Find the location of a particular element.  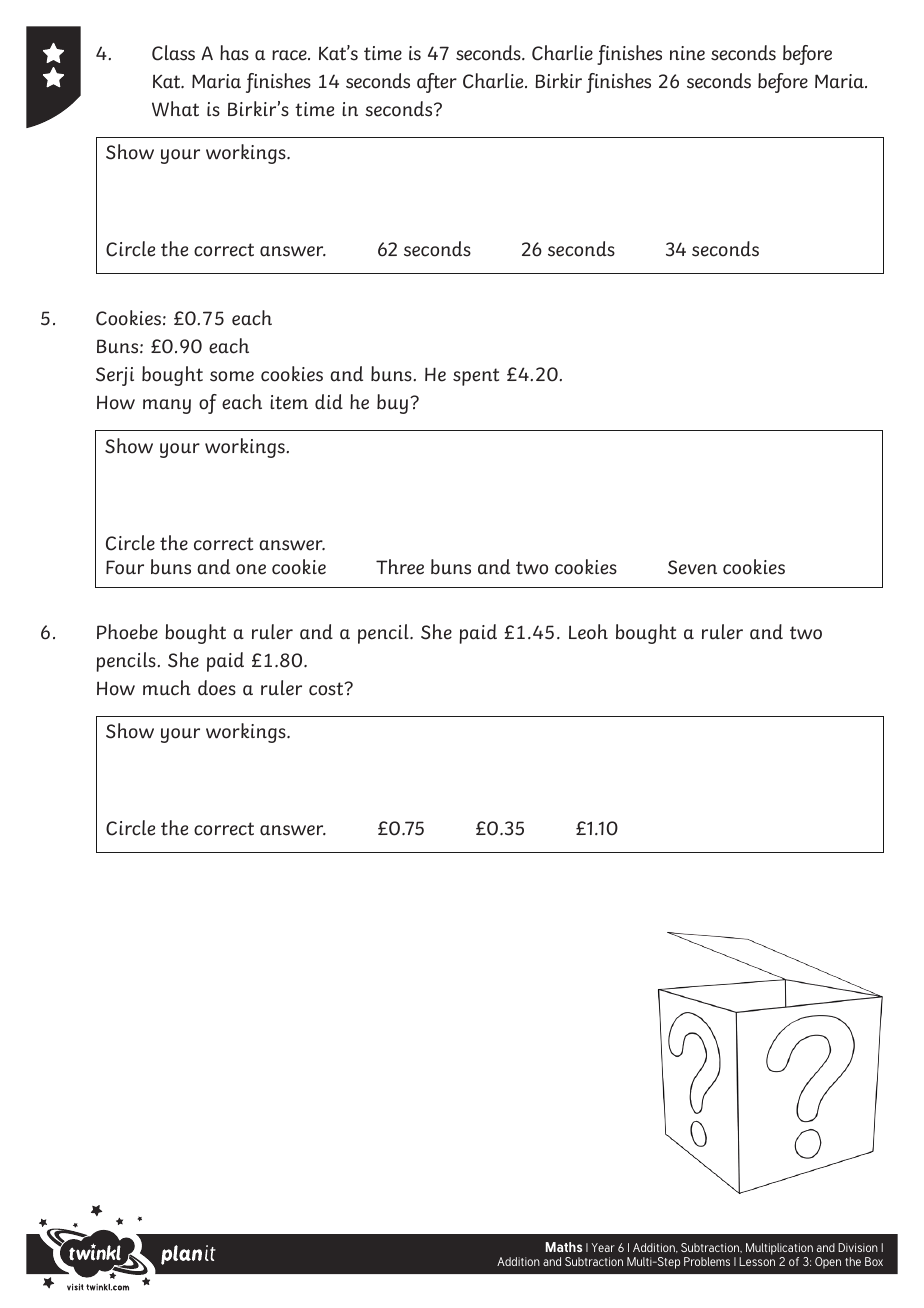

does is located at coordinates (217, 688).
